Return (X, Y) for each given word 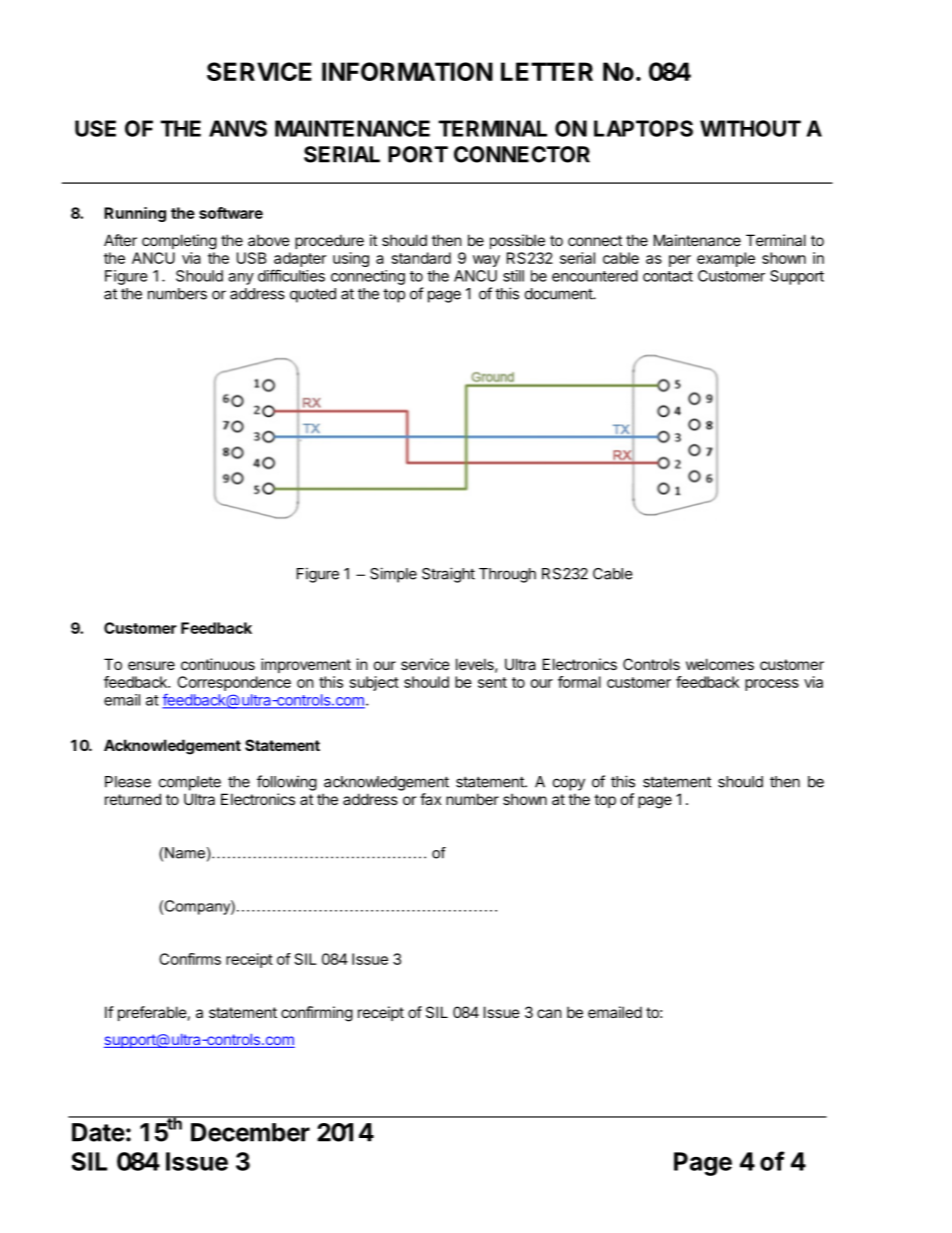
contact (668, 276)
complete (190, 783)
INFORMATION (407, 71)
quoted (313, 295)
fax (430, 799)
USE (95, 128)
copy (569, 784)
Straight (448, 575)
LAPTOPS (643, 128)
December (250, 1132)
